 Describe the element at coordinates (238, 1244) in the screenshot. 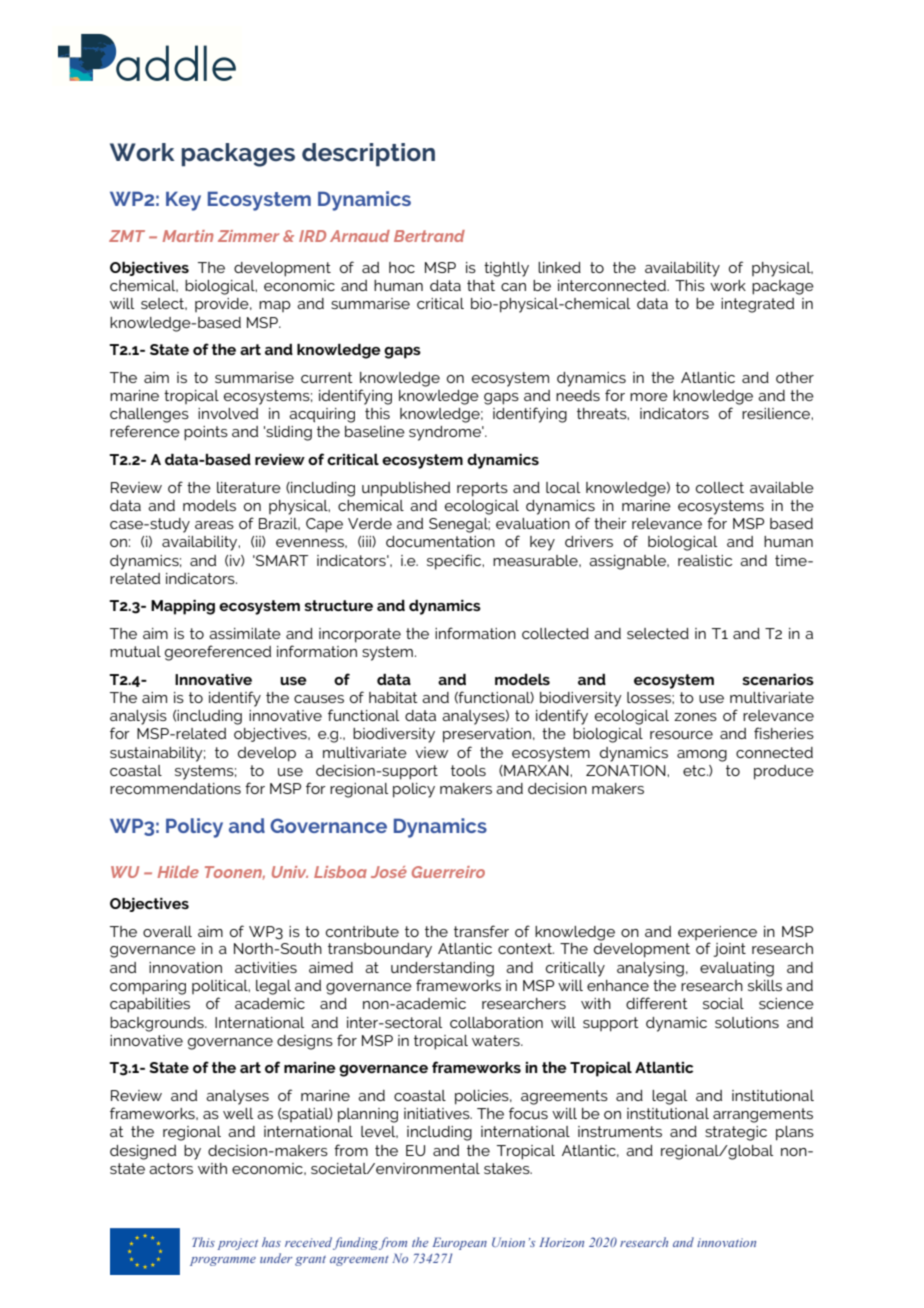

I see `project` at that location.
